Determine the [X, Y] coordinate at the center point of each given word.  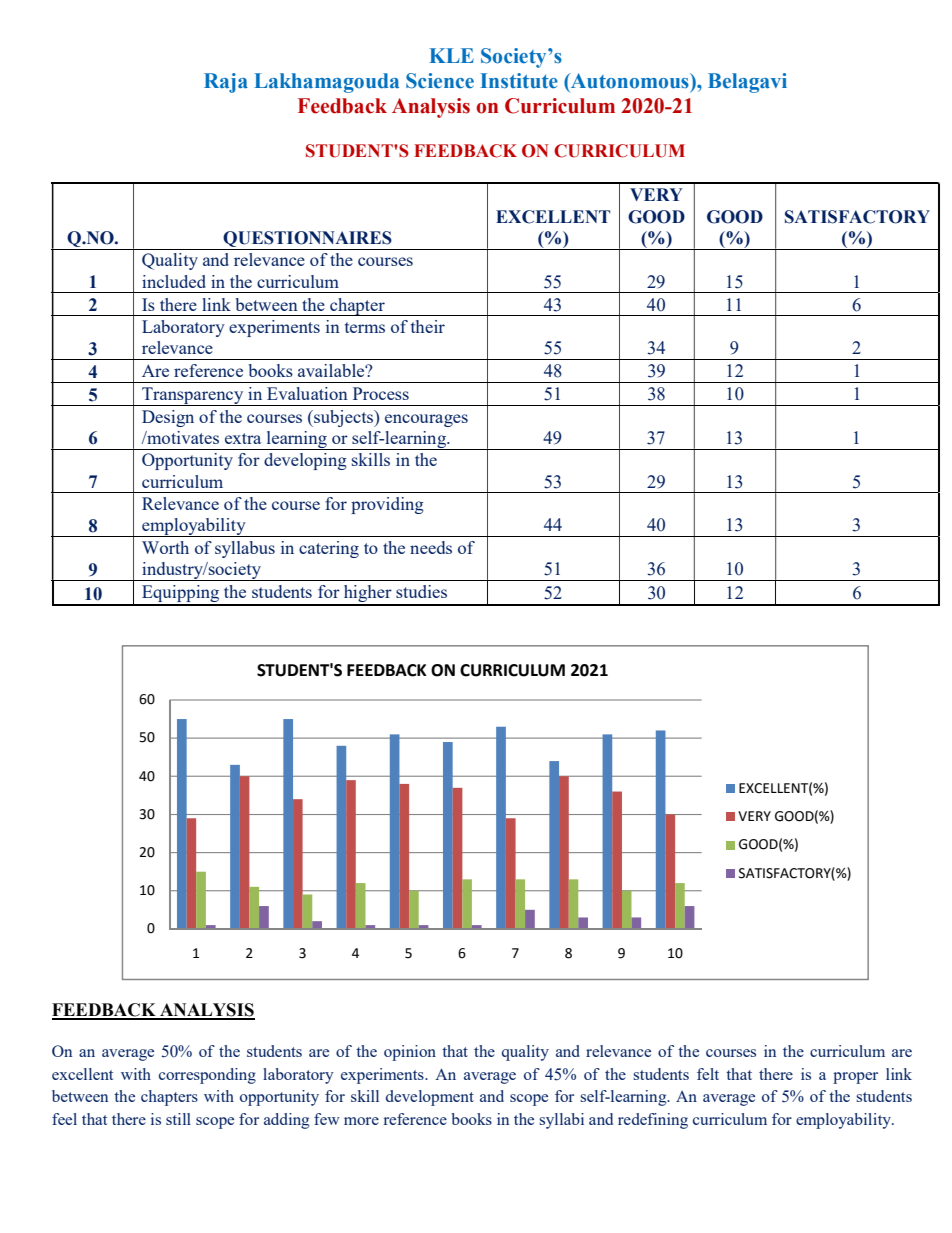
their [428, 326]
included [174, 281]
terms [365, 327]
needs [431, 547]
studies [421, 591]
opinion [410, 1053]
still [178, 1119]
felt [708, 1074]
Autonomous [630, 81]
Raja [226, 83]
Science [440, 81]
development [430, 1098]
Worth [165, 547]
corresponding [207, 1076]
